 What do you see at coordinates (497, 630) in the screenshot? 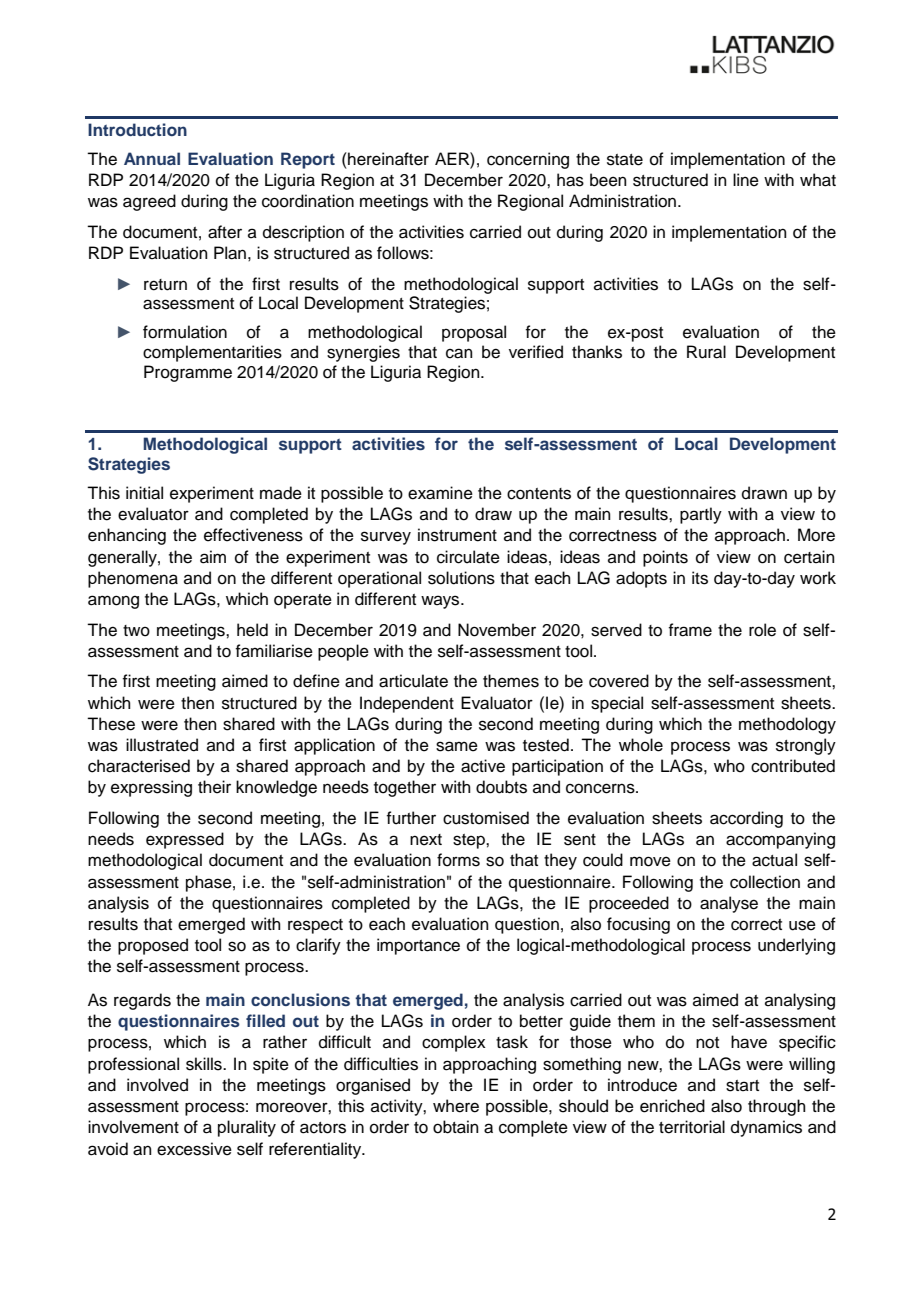
I see `November` at bounding box center [497, 630].
